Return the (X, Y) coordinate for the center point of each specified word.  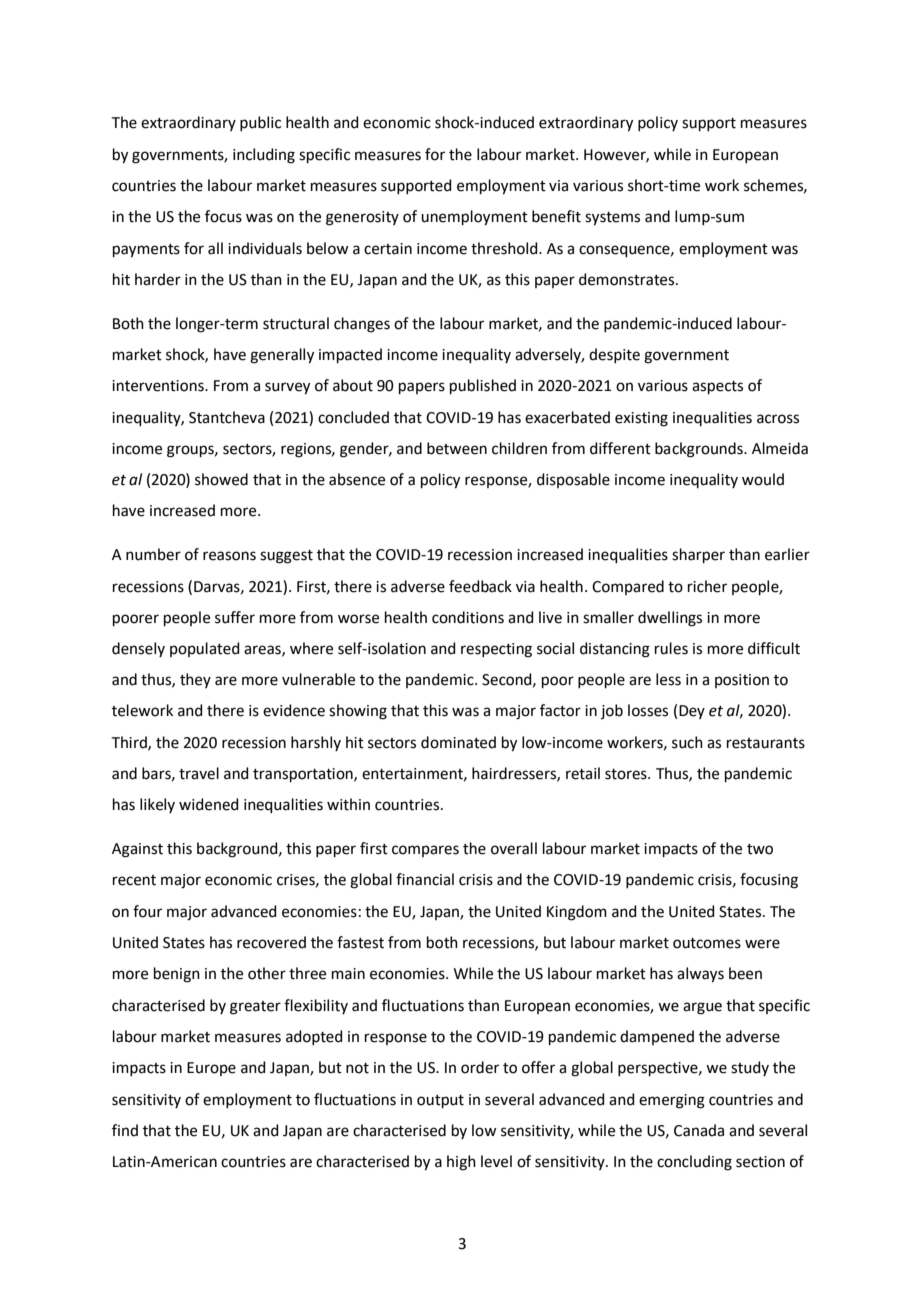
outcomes (707, 943)
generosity (362, 218)
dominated (458, 742)
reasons (229, 556)
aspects (717, 387)
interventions (159, 386)
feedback (480, 586)
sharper (698, 555)
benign (177, 975)
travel (199, 773)
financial (425, 879)
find (125, 1130)
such (687, 742)
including (264, 156)
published (483, 386)
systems (612, 219)
